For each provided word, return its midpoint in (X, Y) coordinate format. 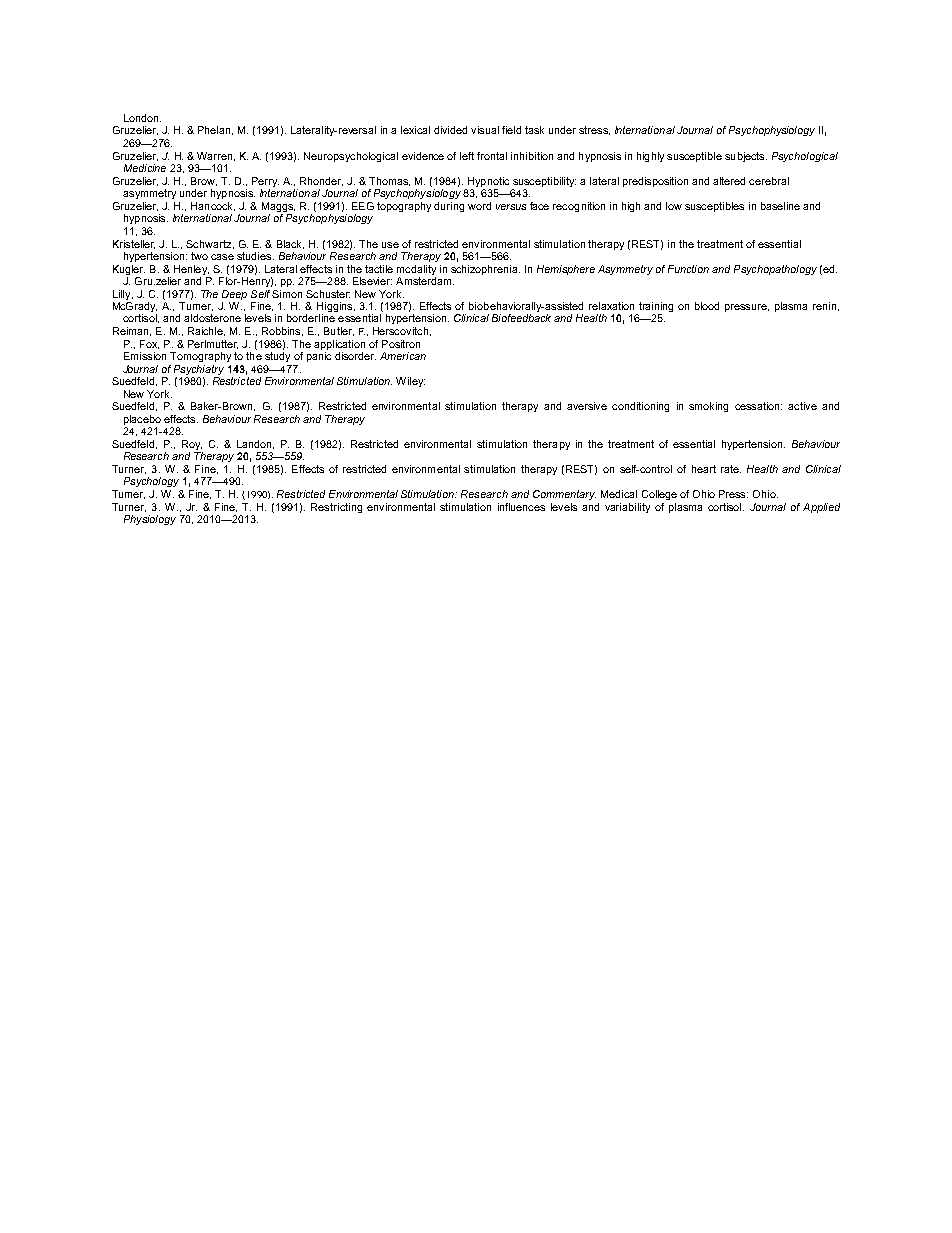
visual (485, 130)
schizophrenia (485, 270)
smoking (708, 407)
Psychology (151, 482)
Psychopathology (775, 270)
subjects (746, 157)
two (199, 256)
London (142, 118)
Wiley (410, 382)
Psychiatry (199, 370)
